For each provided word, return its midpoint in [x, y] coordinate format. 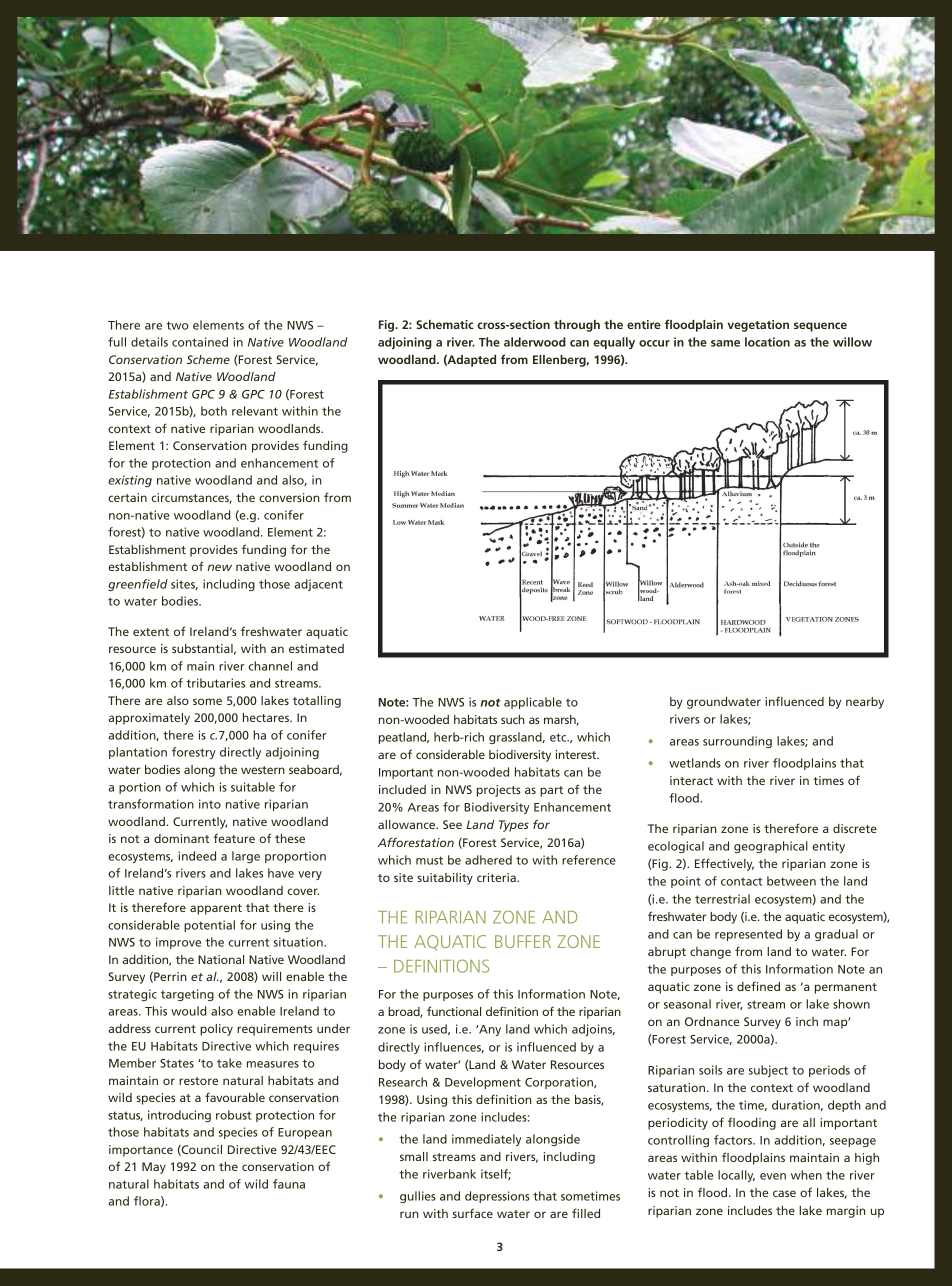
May [154, 1168]
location [767, 342]
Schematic [445, 324]
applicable [533, 703]
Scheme [208, 359]
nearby [865, 703]
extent [151, 632]
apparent [216, 909]
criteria [497, 877]
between [791, 881]
